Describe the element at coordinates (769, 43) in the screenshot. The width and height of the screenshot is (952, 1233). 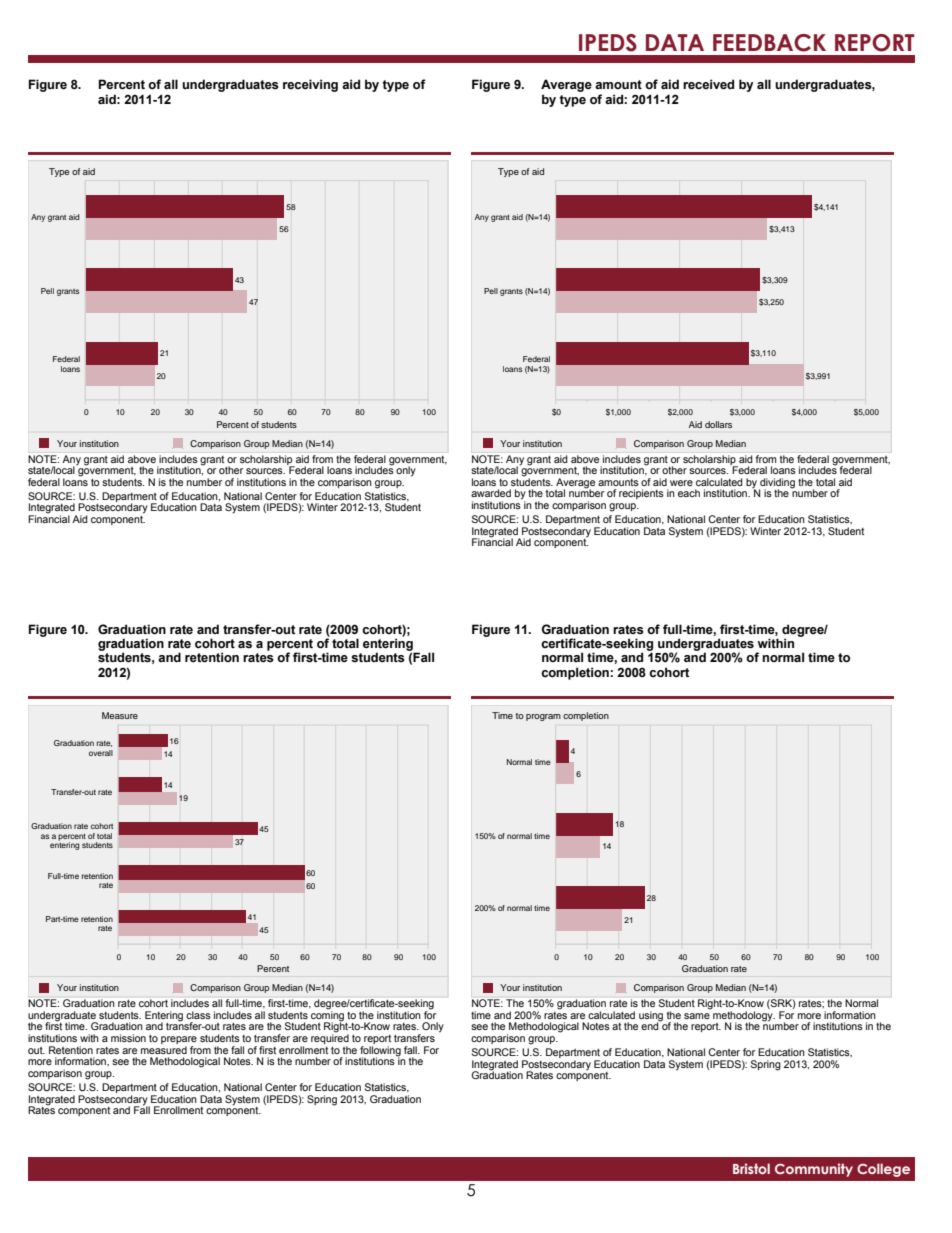
I see `FEEDBACK` at that location.
